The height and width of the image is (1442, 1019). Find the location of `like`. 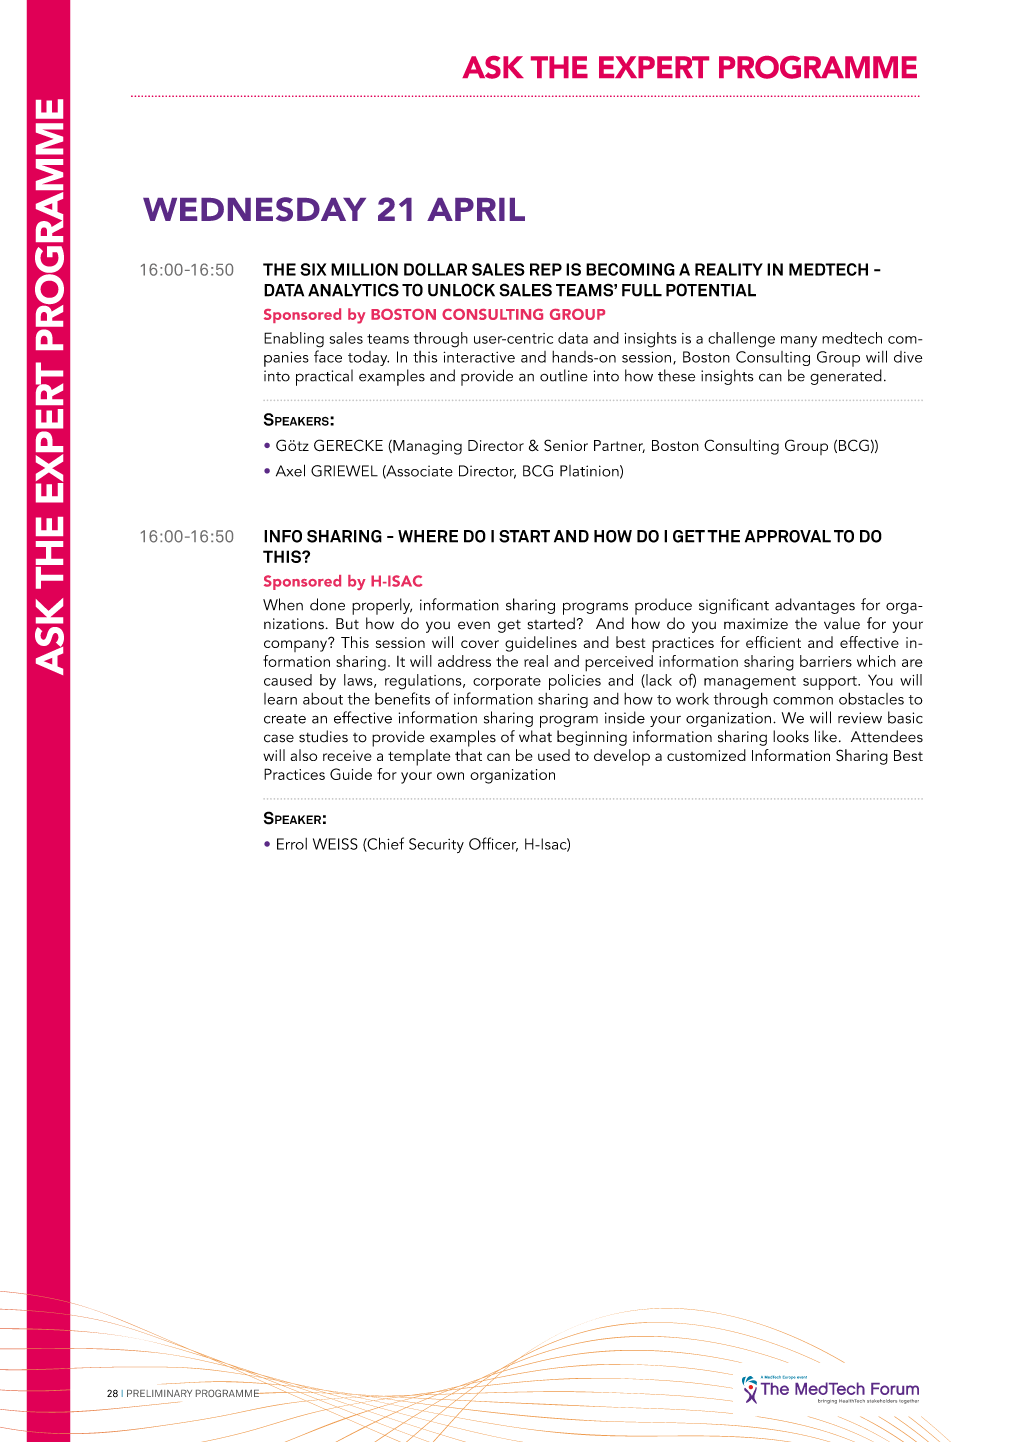

like is located at coordinates (826, 736).
